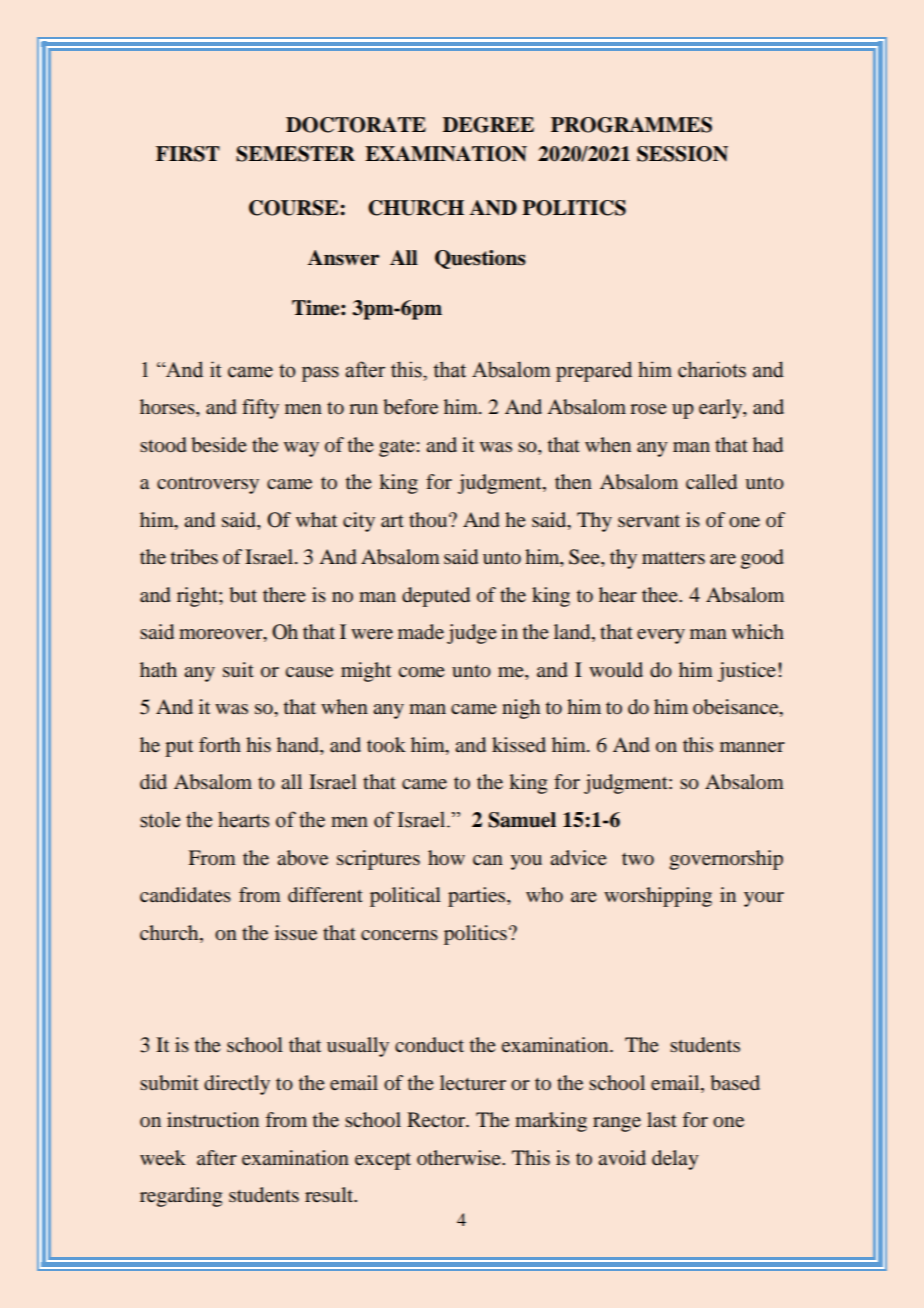 The width and height of the page is (924, 1308). I want to click on before, so click(410, 407).
